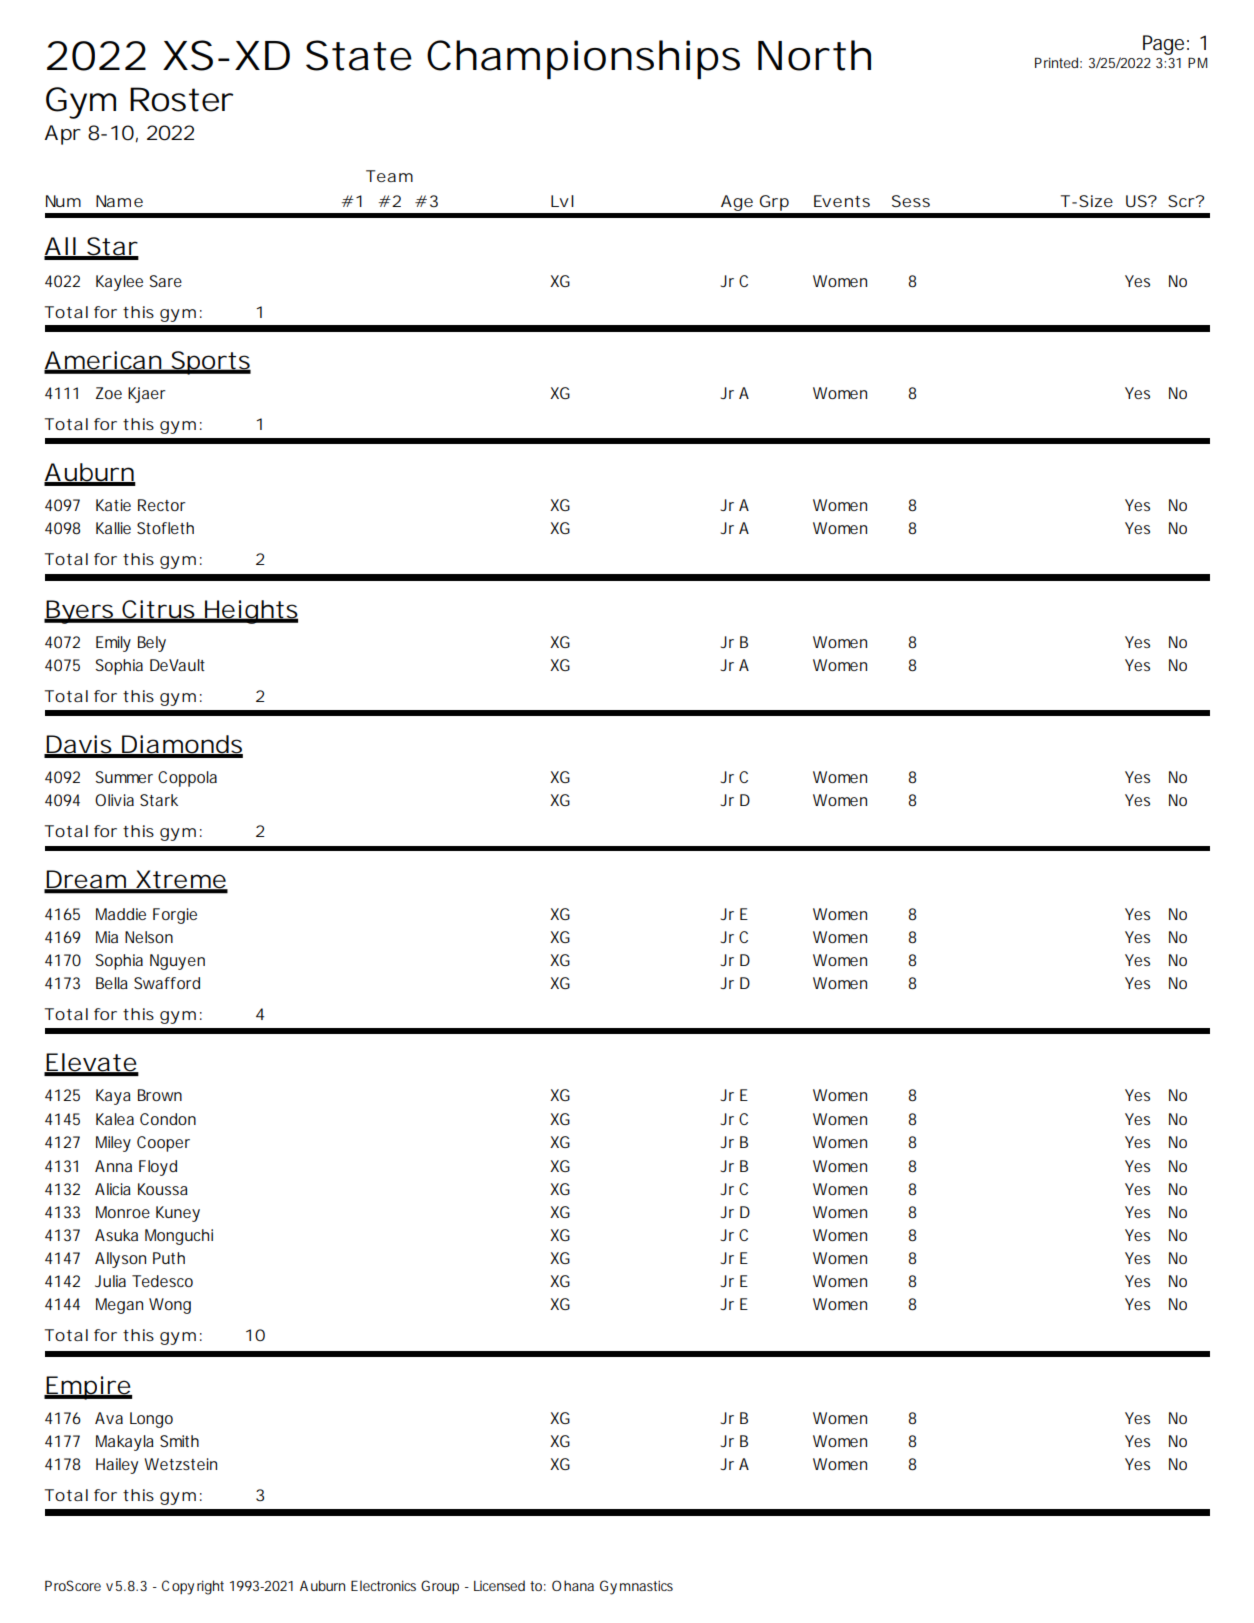 Image resolution: width=1254 pixels, height=1623 pixels. I want to click on Nguyen, so click(177, 962).
